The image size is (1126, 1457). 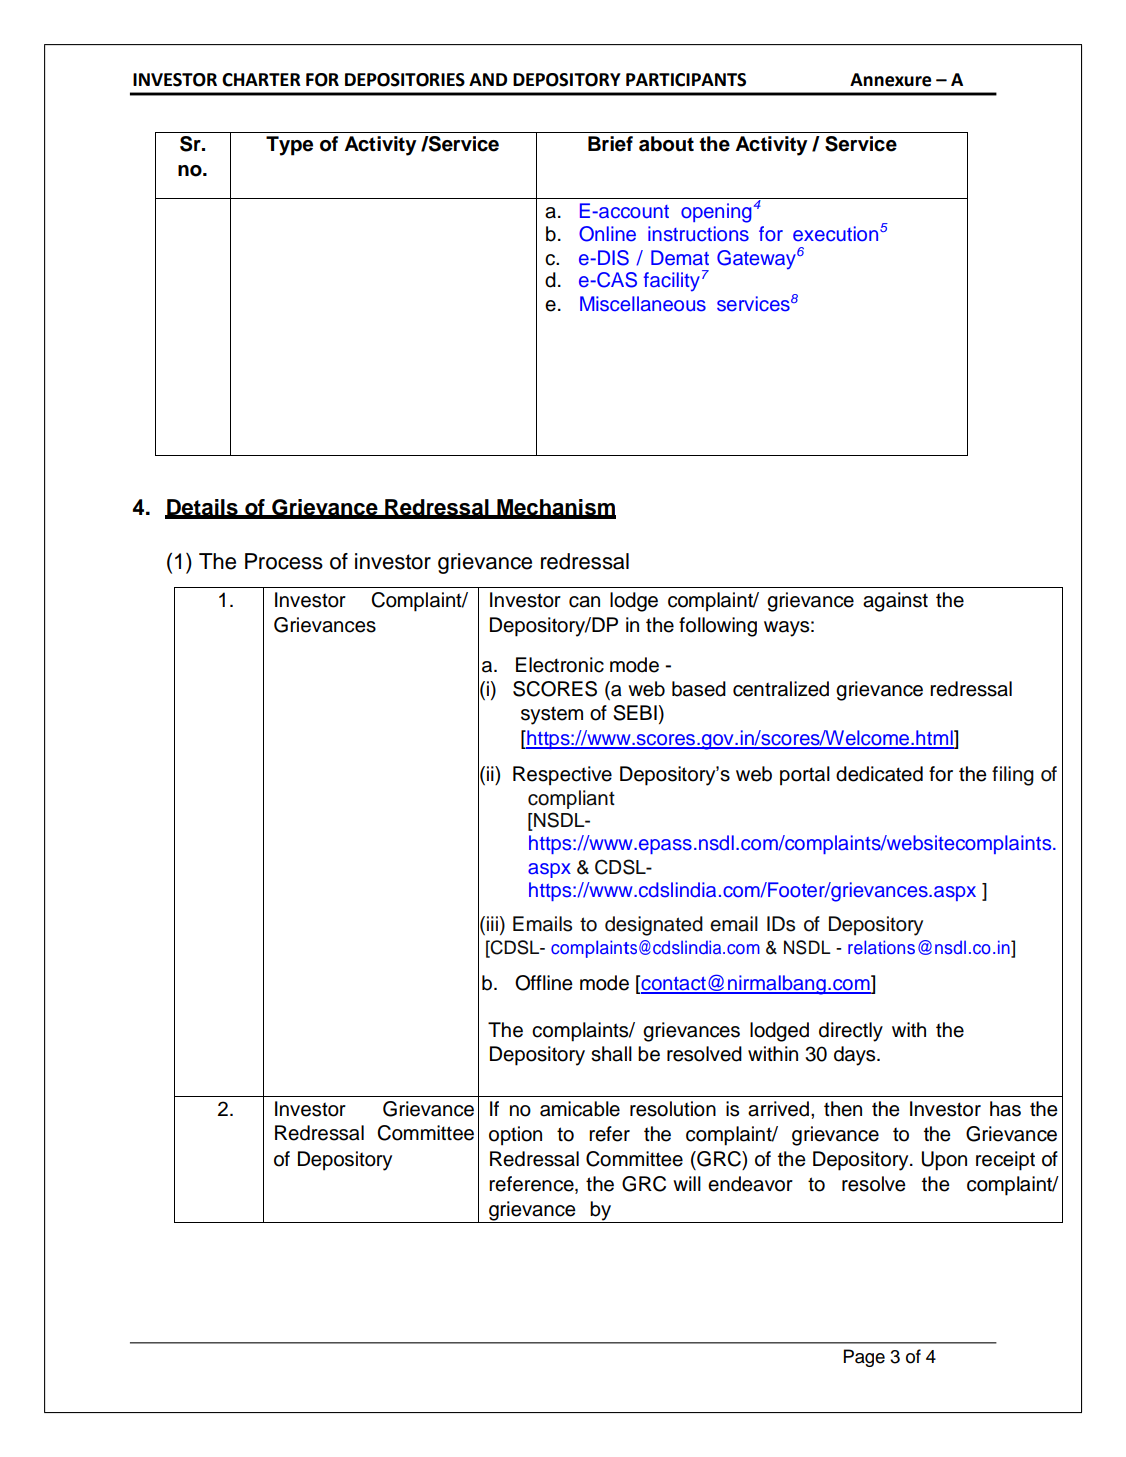 What do you see at coordinates (635, 713) in the page?
I see `SEBI` at bounding box center [635, 713].
